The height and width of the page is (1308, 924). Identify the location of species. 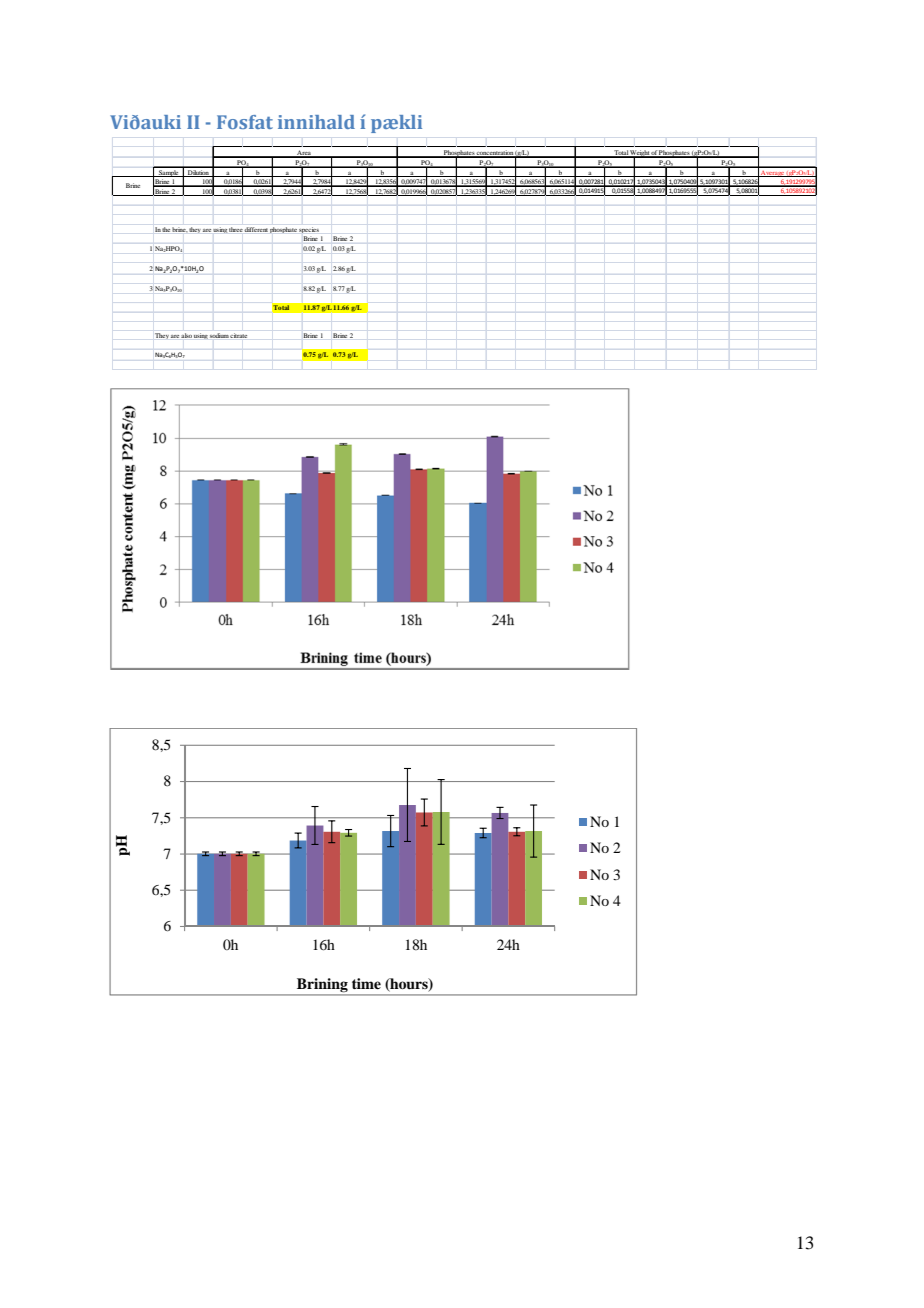
(309, 230).
